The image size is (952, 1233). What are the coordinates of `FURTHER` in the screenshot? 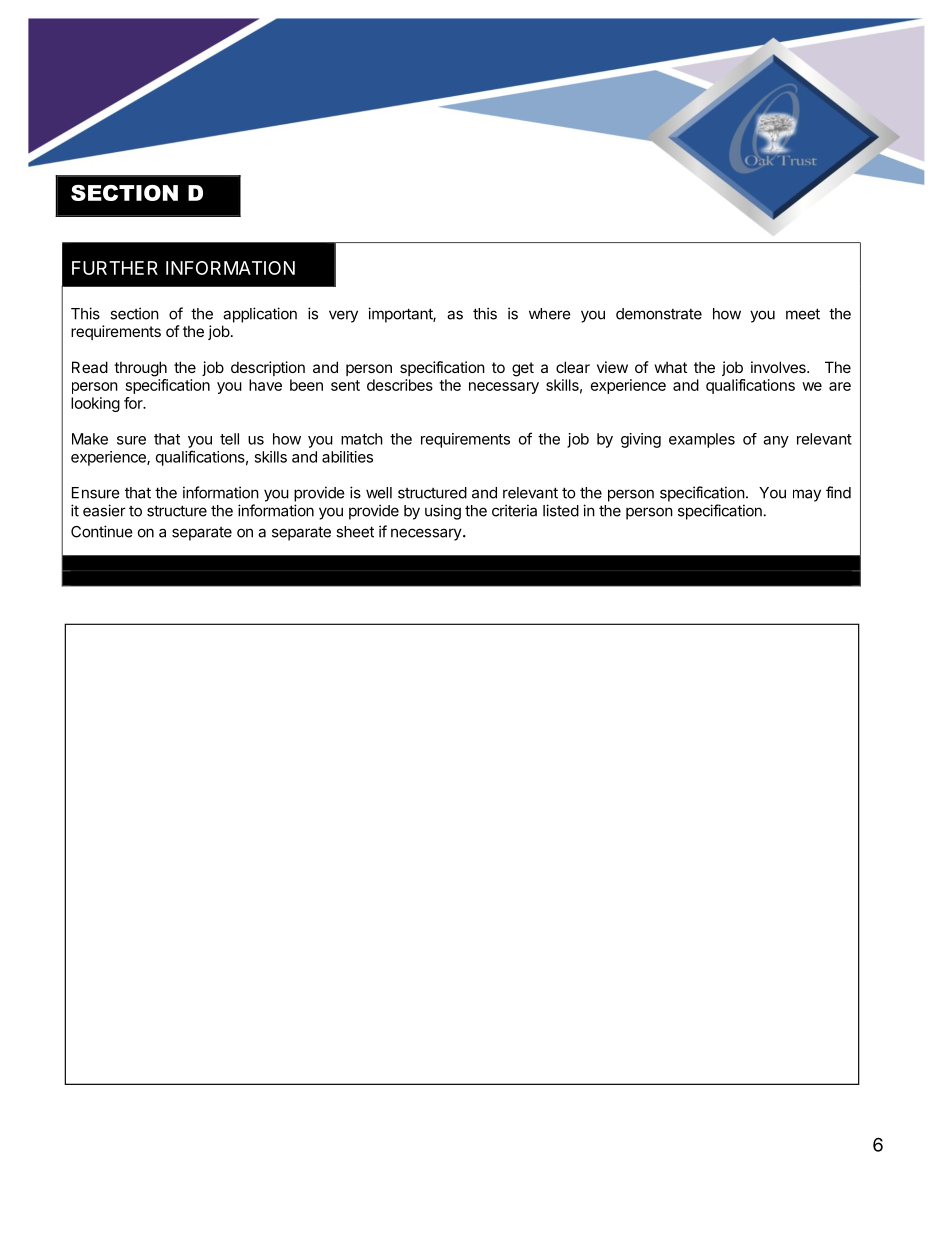 It's located at (115, 268).
